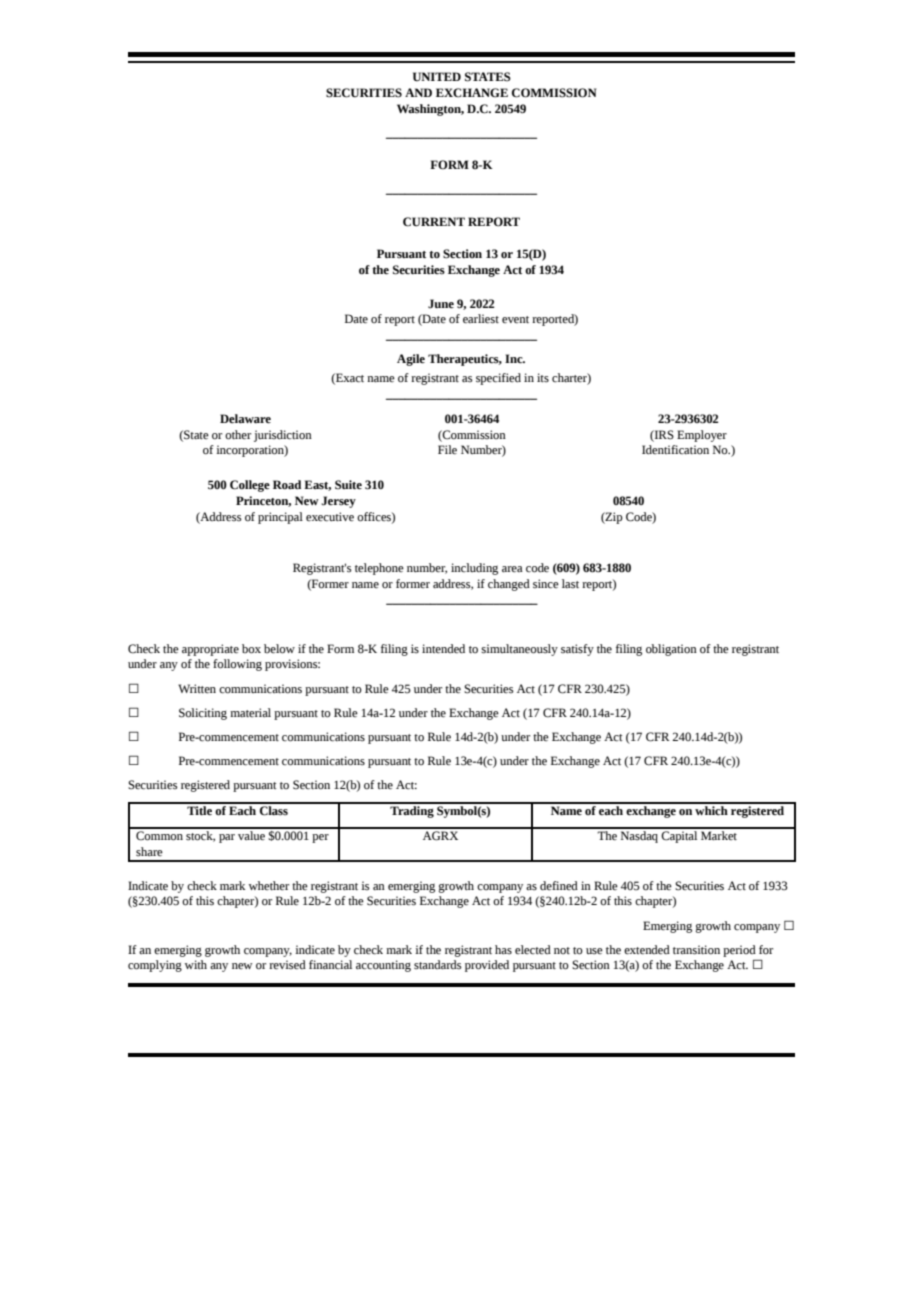 The width and height of the screenshot is (924, 1308). Describe the element at coordinates (434, 222) in the screenshot. I see `CURRENT` at that location.
